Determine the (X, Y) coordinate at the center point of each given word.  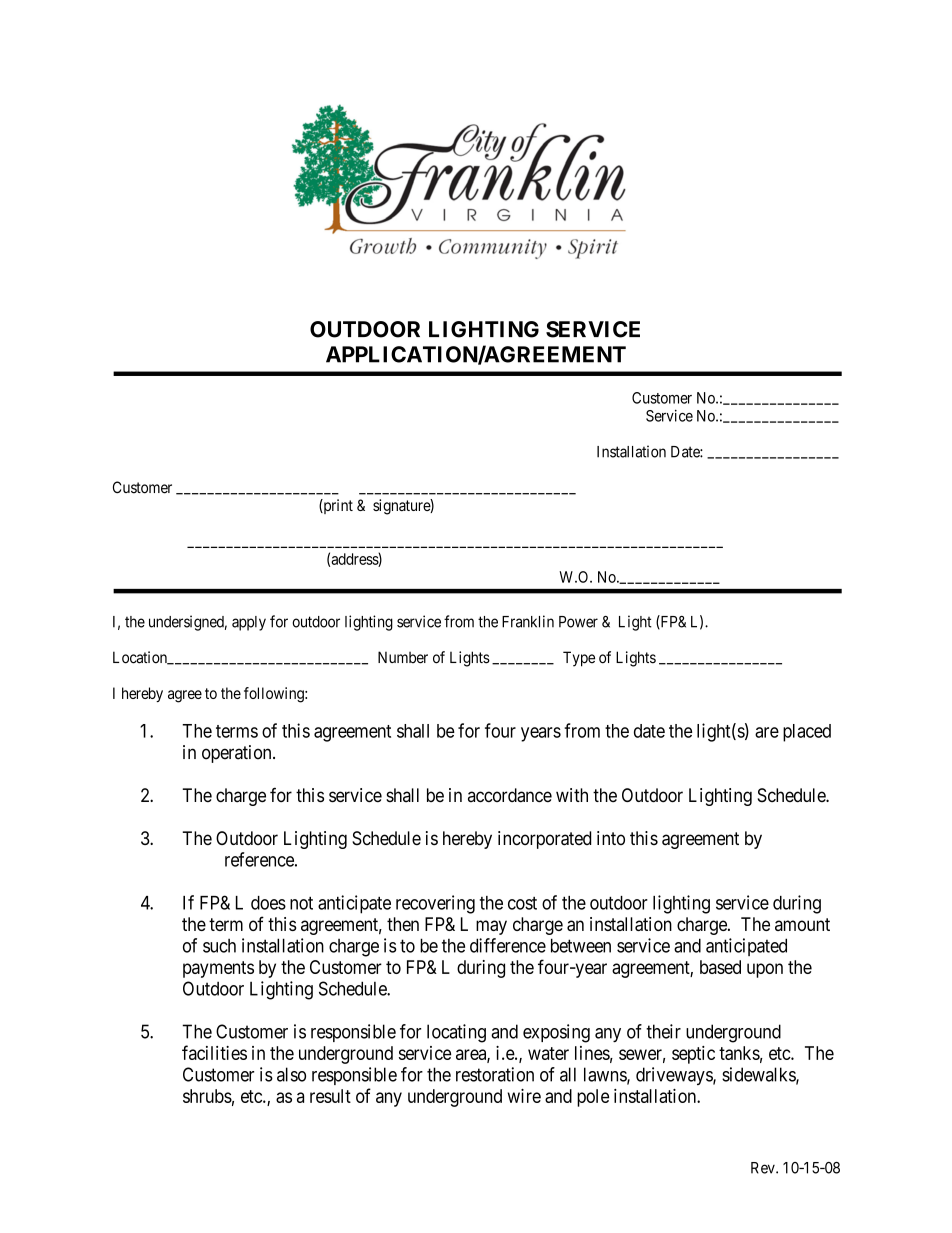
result (330, 1096)
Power (578, 622)
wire (524, 1096)
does (268, 903)
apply (249, 623)
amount (802, 924)
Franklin (528, 621)
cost (522, 903)
